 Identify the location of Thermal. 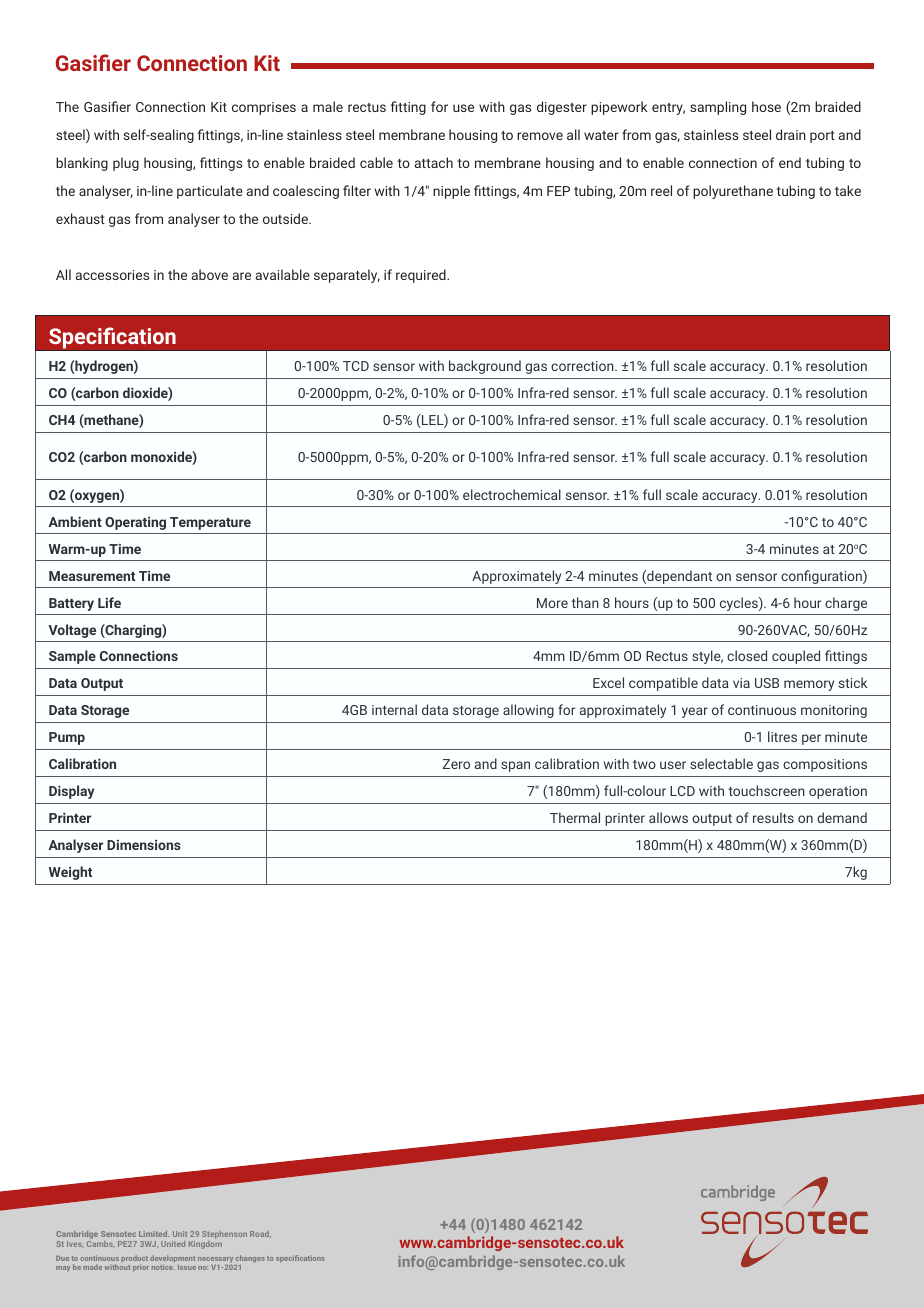
(575, 817).
